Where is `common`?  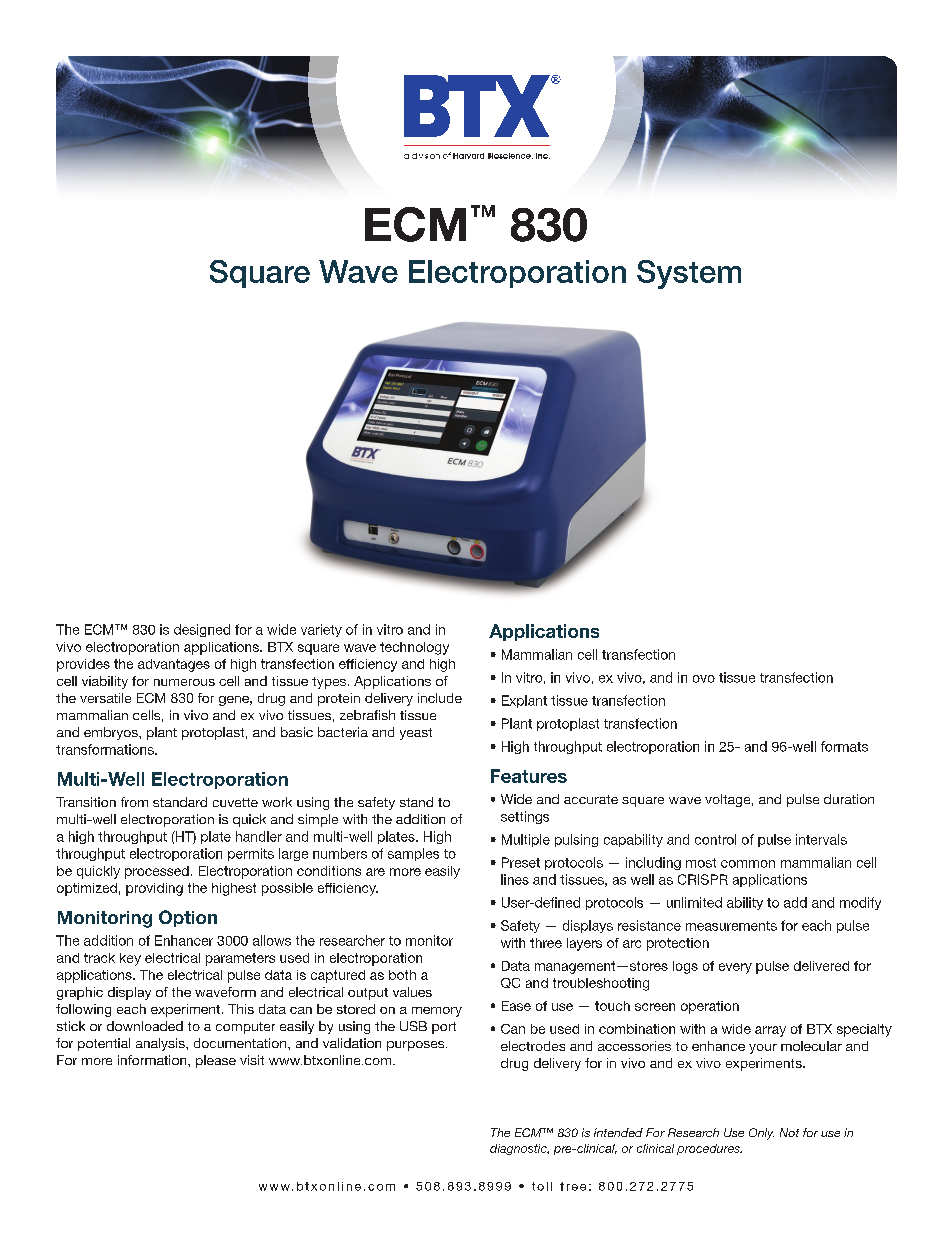 common is located at coordinates (748, 864).
